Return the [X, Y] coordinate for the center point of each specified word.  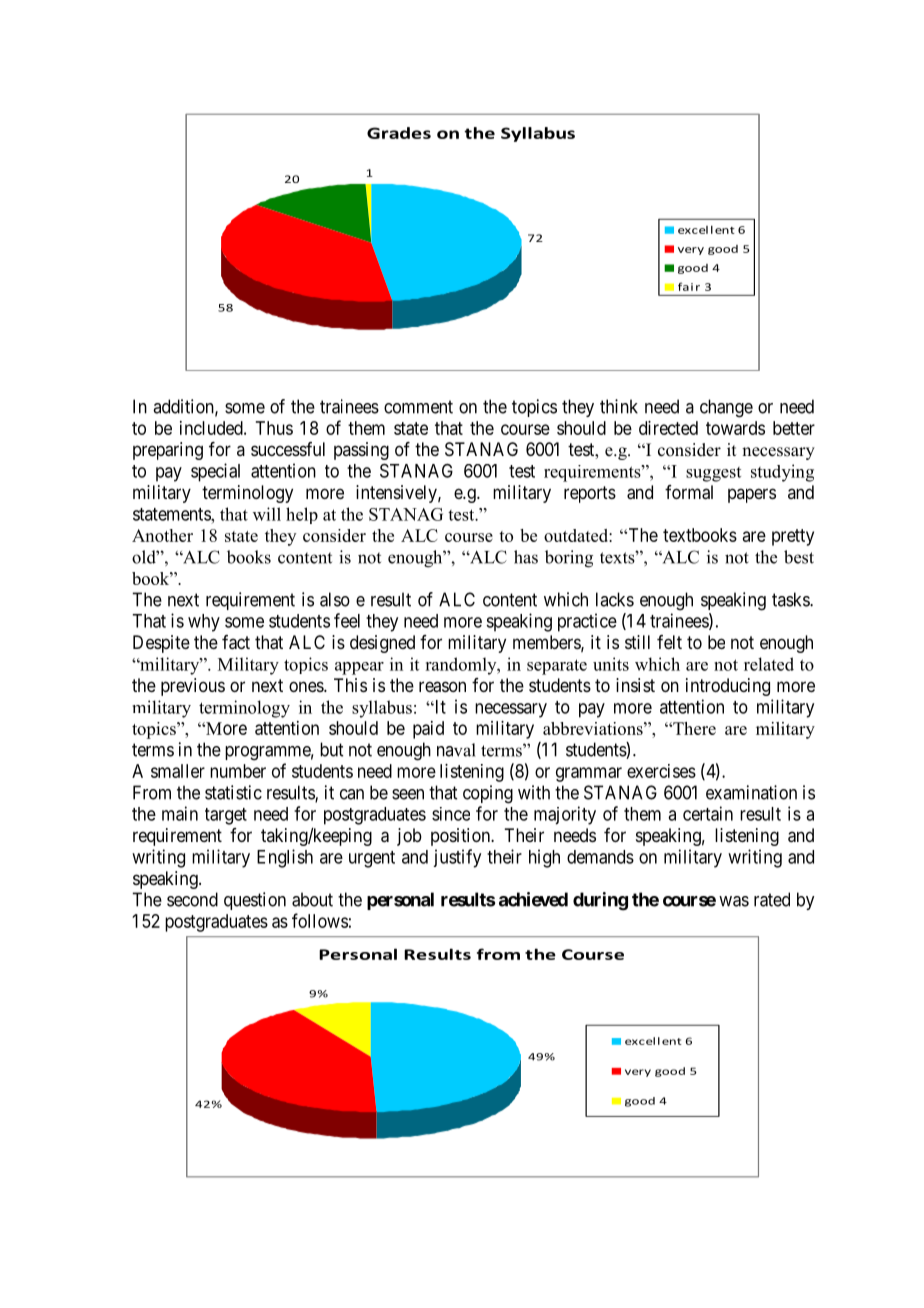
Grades [399, 133]
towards [735, 428]
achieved [533, 899]
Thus [274, 428]
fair [689, 286]
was [734, 901]
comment [418, 407]
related [769, 664]
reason [442, 687]
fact [236, 642]
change [726, 408]
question [255, 901]
